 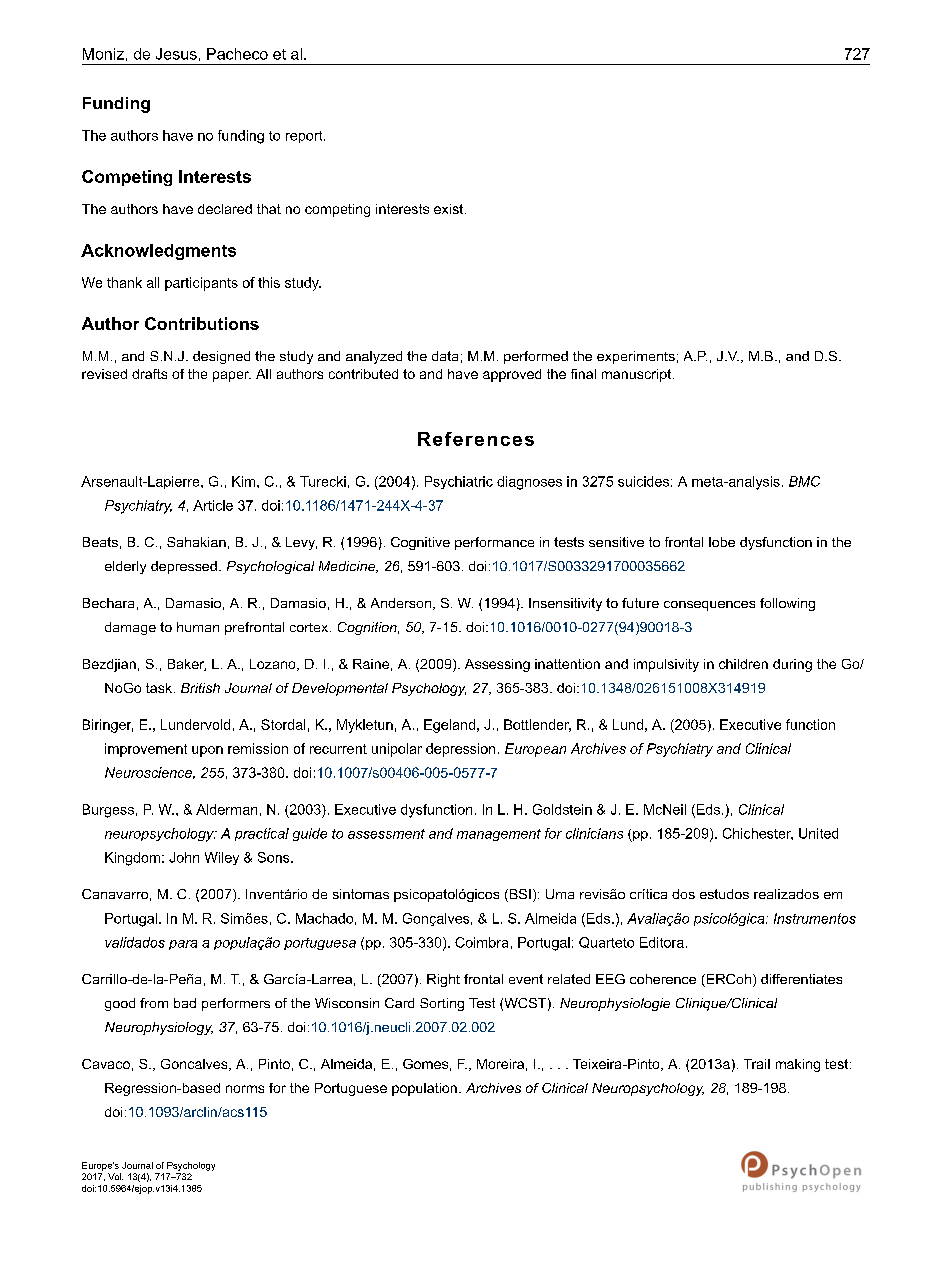 I want to click on exist, so click(x=450, y=209).
